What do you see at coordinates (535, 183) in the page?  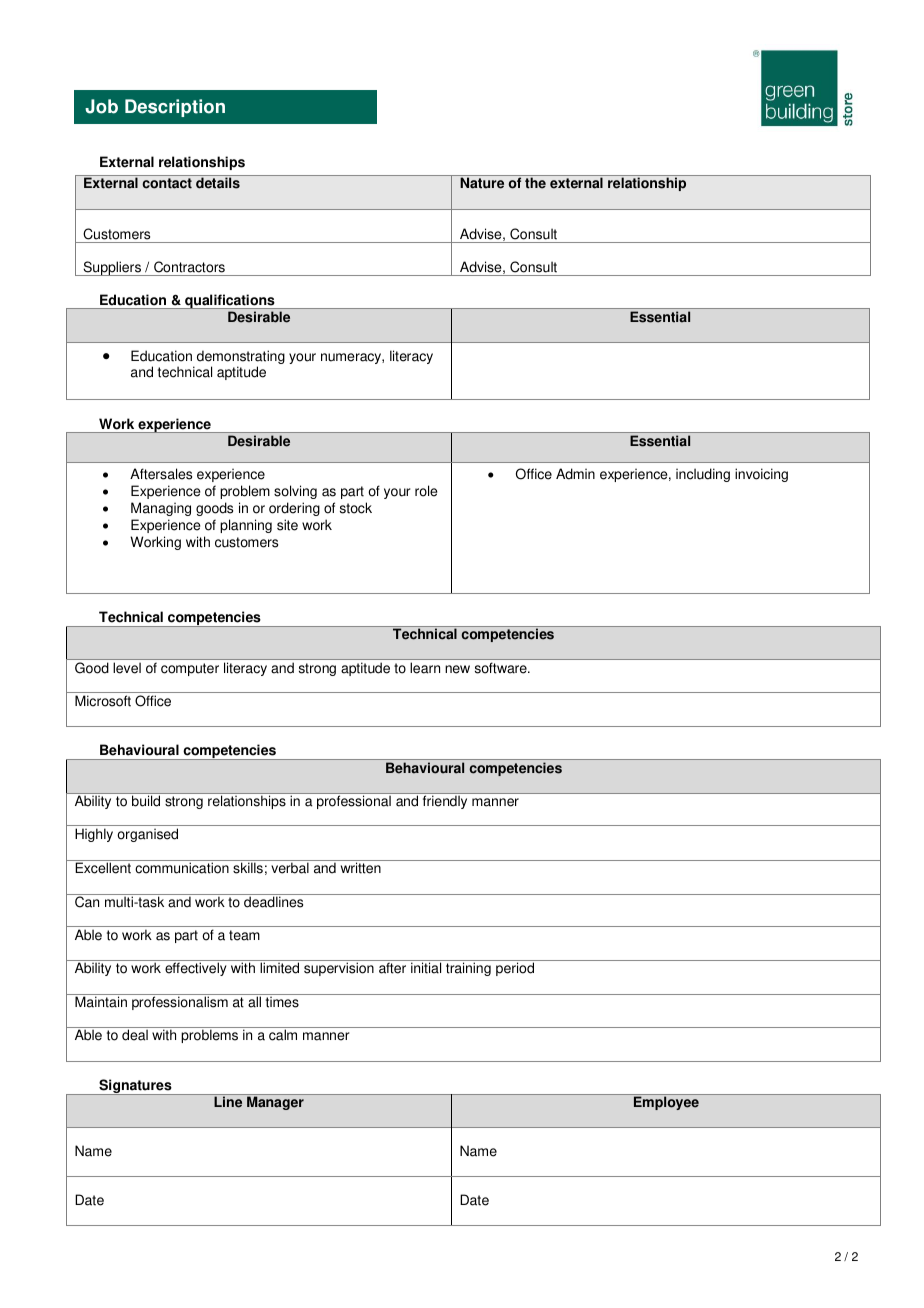 I see `the` at bounding box center [535, 183].
